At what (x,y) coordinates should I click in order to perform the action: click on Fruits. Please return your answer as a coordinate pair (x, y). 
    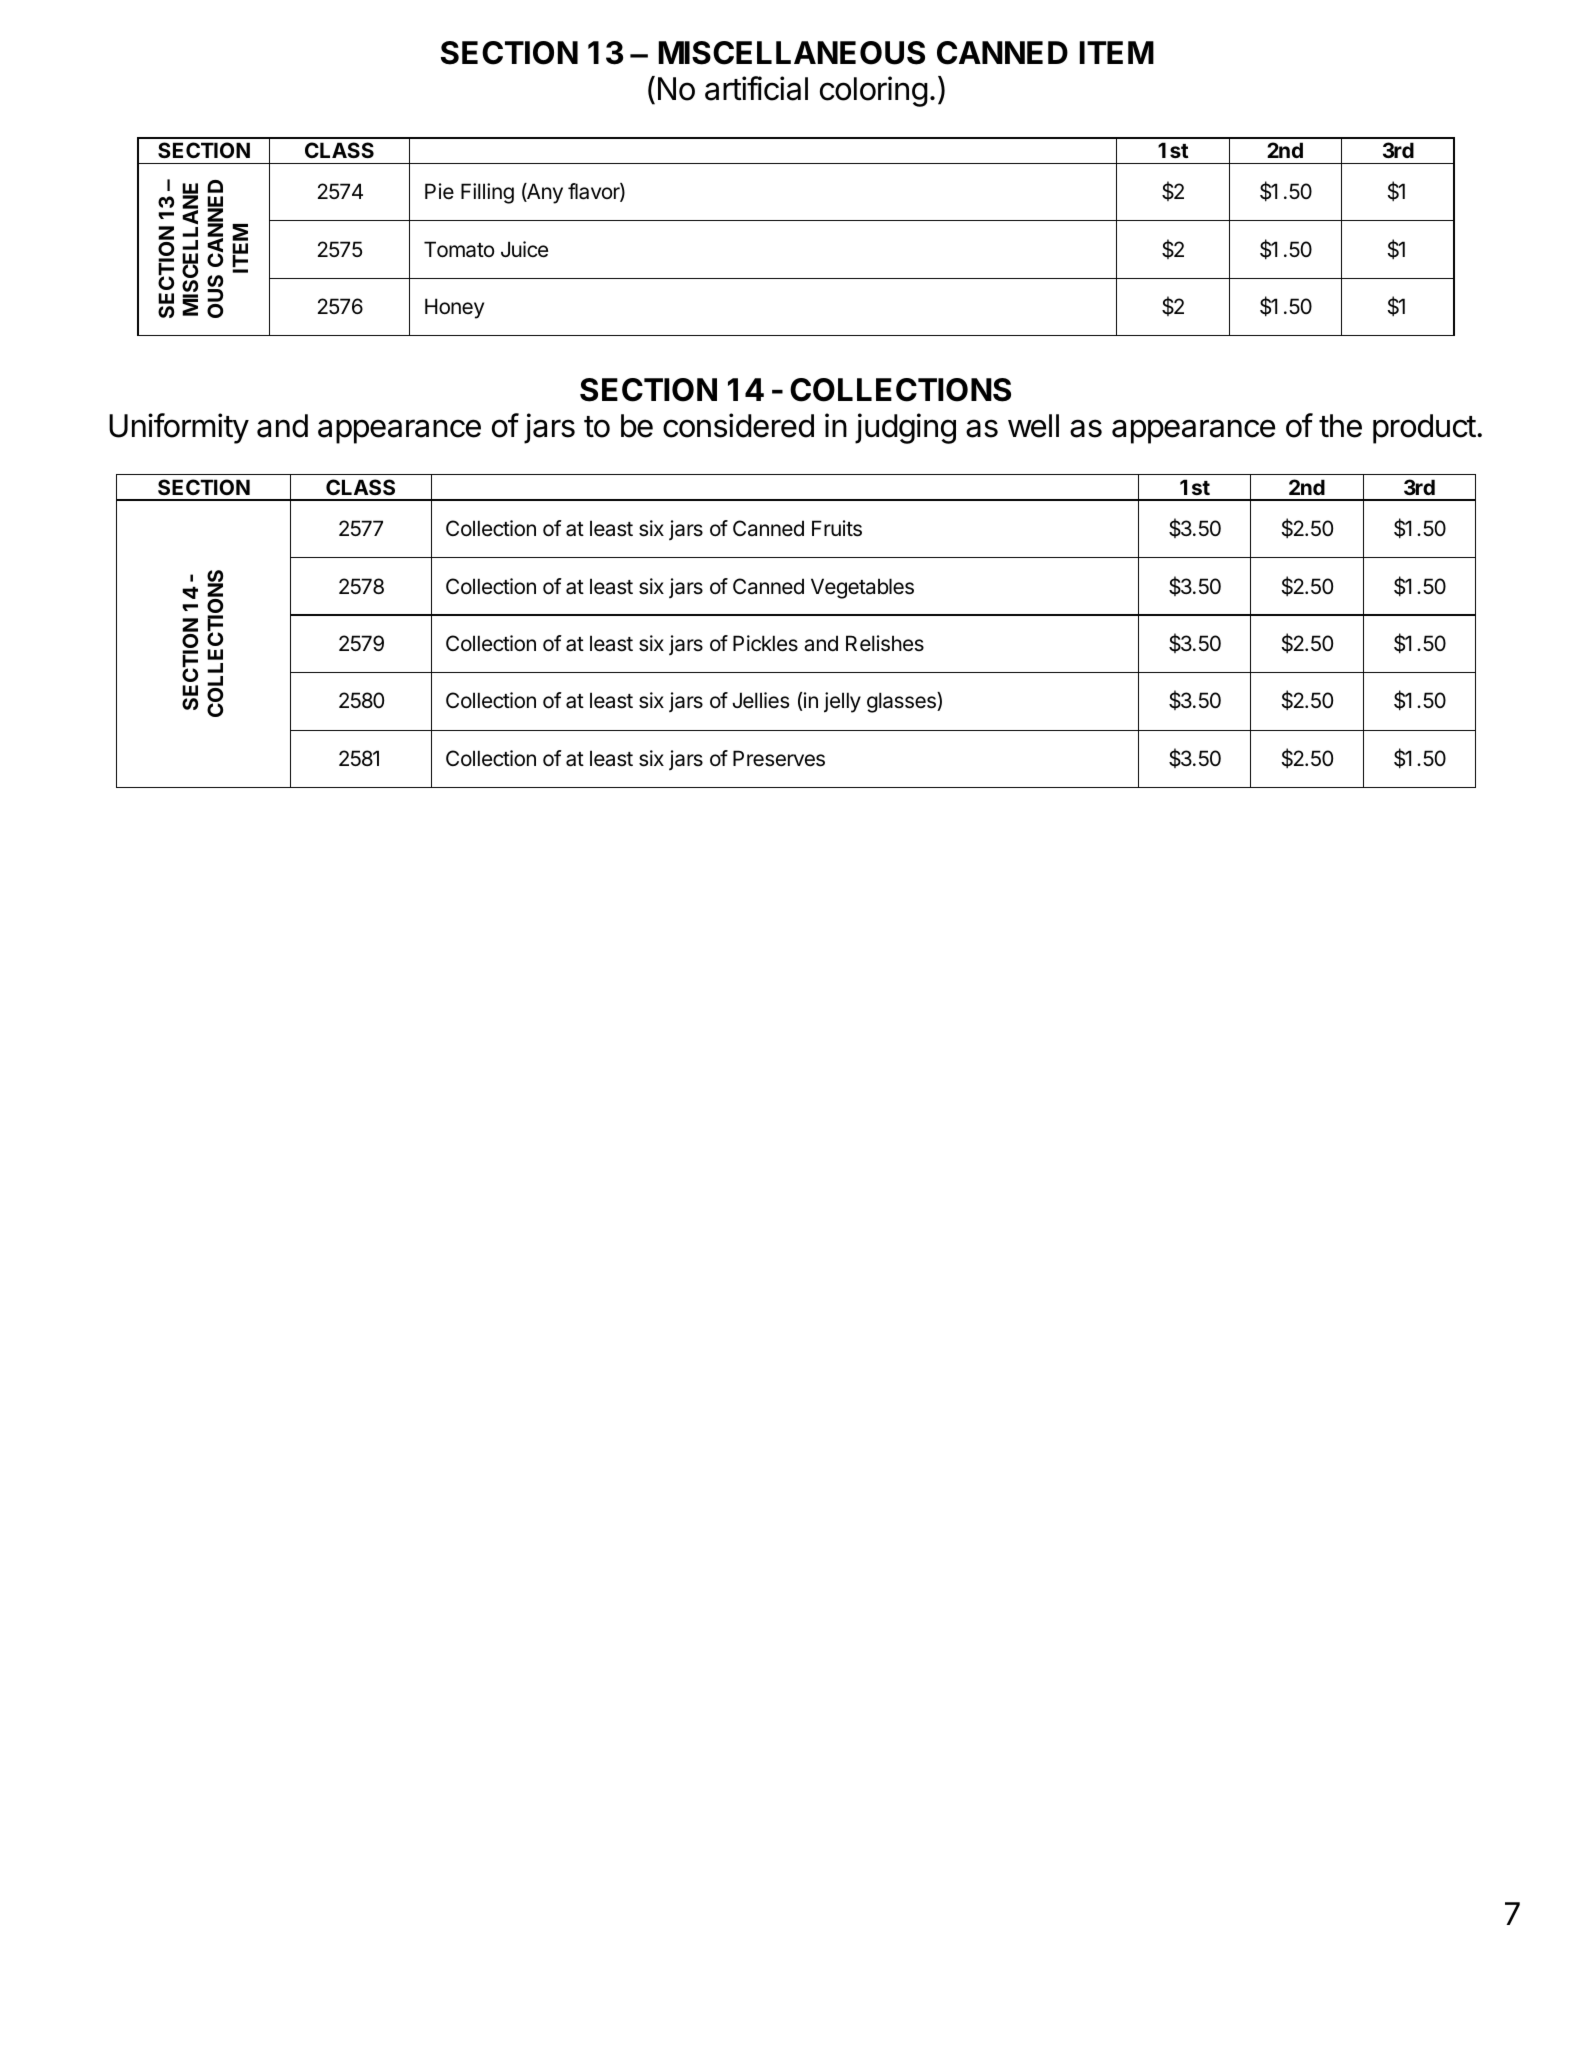
    Looking at the image, I should click on (837, 528).
